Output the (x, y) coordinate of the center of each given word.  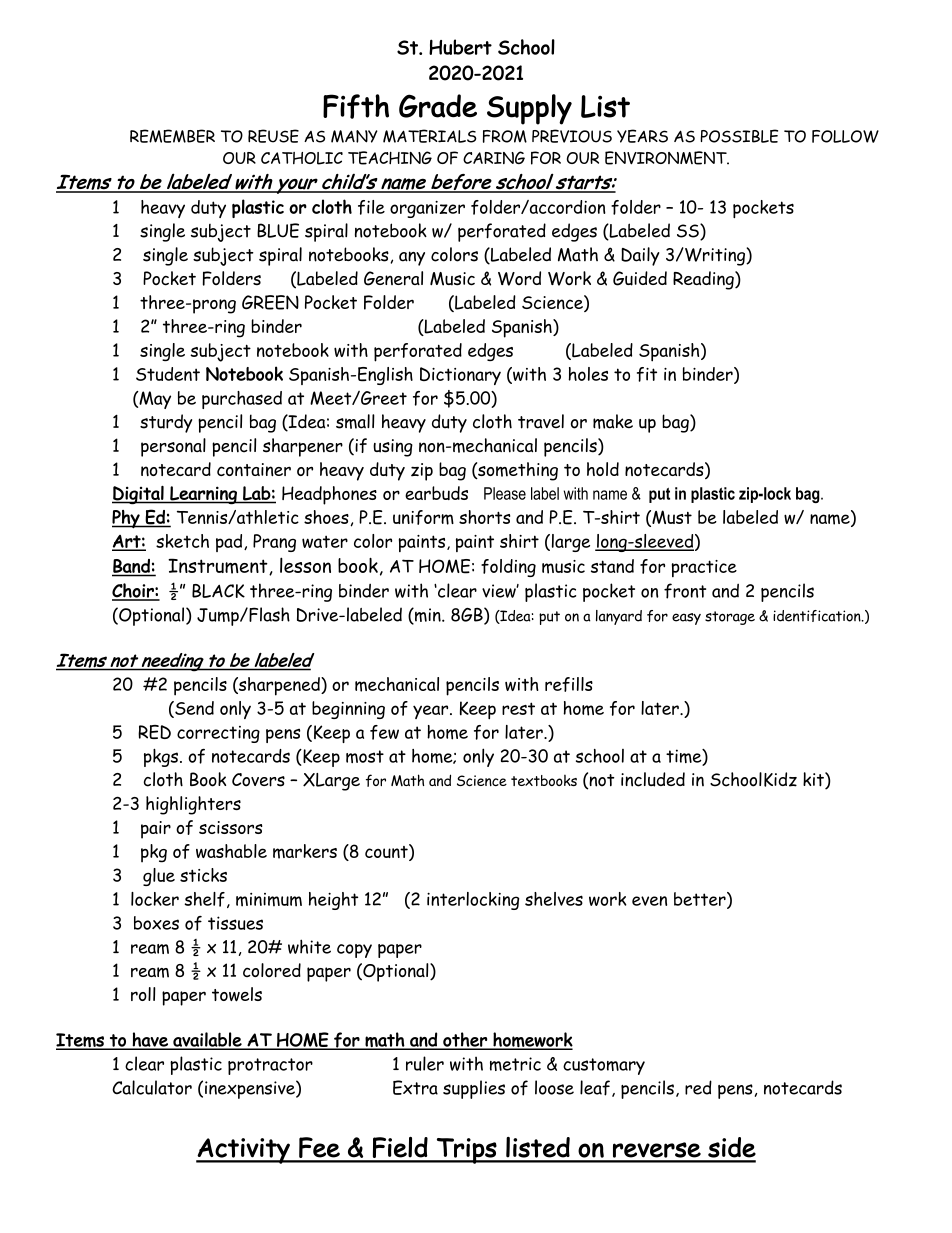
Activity (244, 1151)
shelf (205, 899)
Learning (203, 495)
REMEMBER (172, 136)
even (649, 901)
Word (519, 278)
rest (518, 708)
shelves (554, 899)
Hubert (460, 47)
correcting (218, 734)
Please (505, 493)
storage (730, 618)
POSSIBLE (739, 136)
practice (704, 568)
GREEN (270, 302)
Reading (704, 280)
